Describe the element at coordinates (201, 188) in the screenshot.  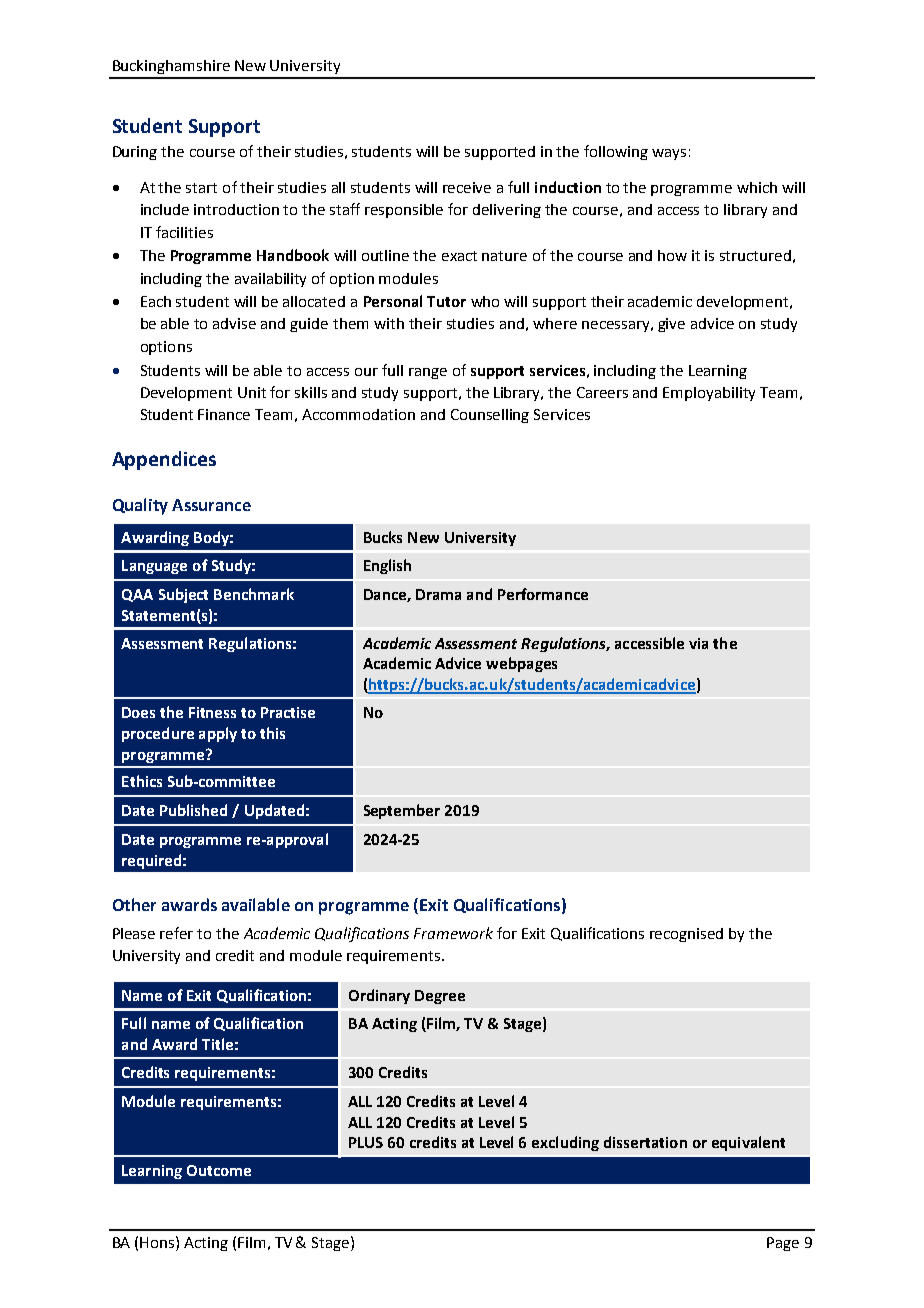
I see `start` at that location.
